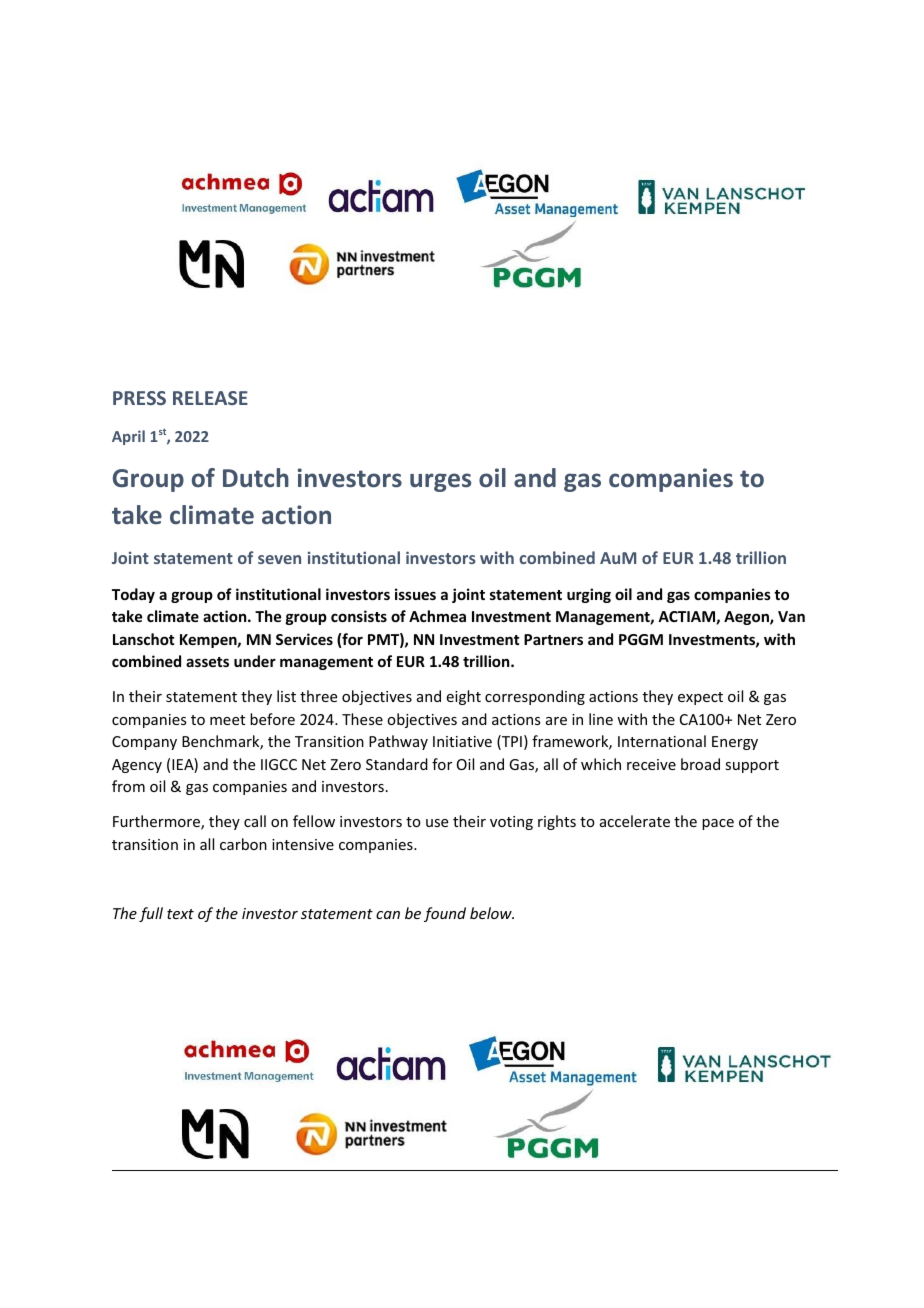  Describe the element at coordinates (700, 698) in the page. I see `expect` at that location.
